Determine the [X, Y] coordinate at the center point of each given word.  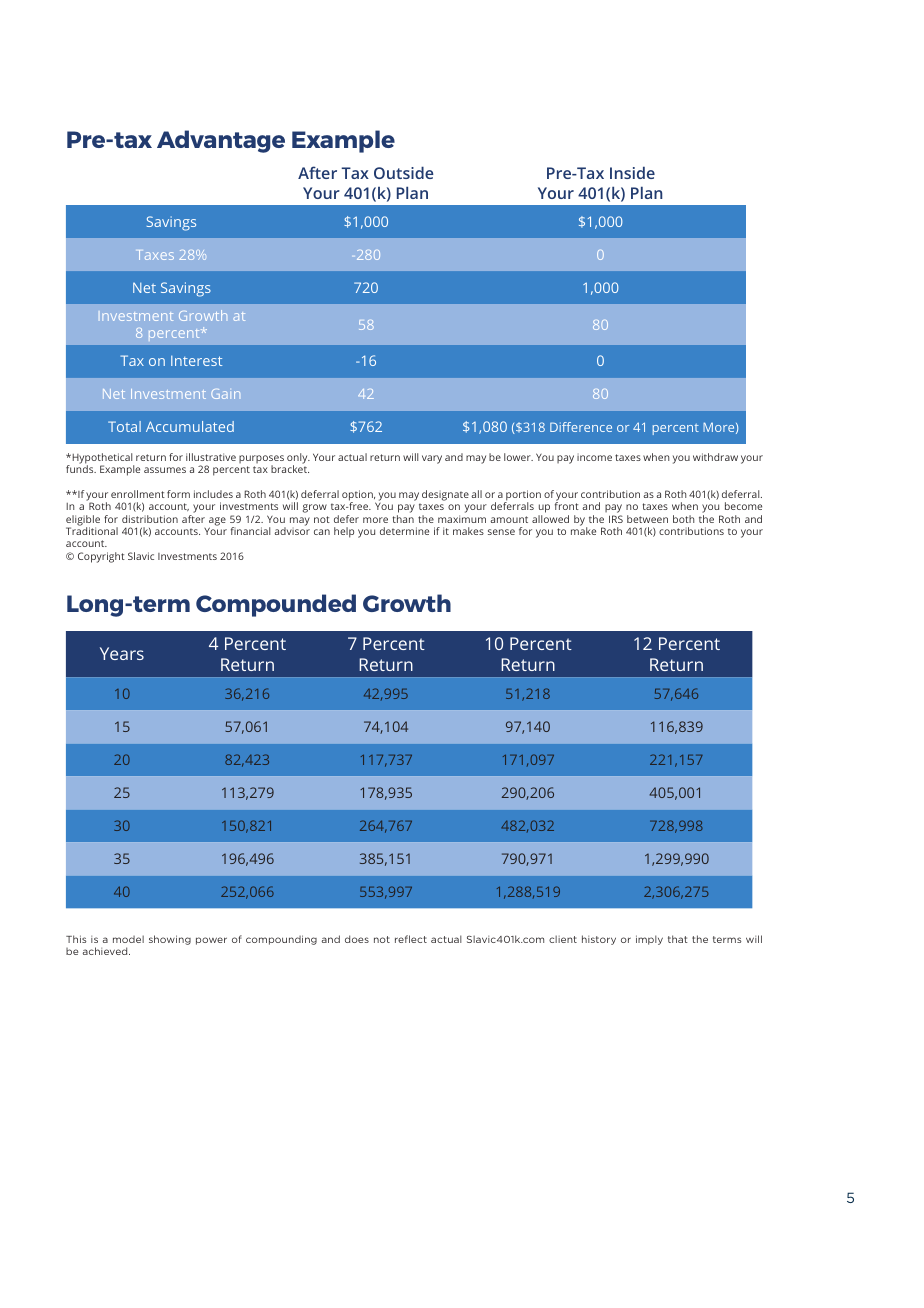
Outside [404, 172]
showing [170, 940]
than [403, 519]
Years [122, 653]
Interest [196, 361]
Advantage [221, 141]
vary [432, 459]
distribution [150, 519]
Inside [632, 172]
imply [649, 940]
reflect [411, 939]
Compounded [276, 605]
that [678, 939]
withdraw [715, 457]
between [647, 519]
